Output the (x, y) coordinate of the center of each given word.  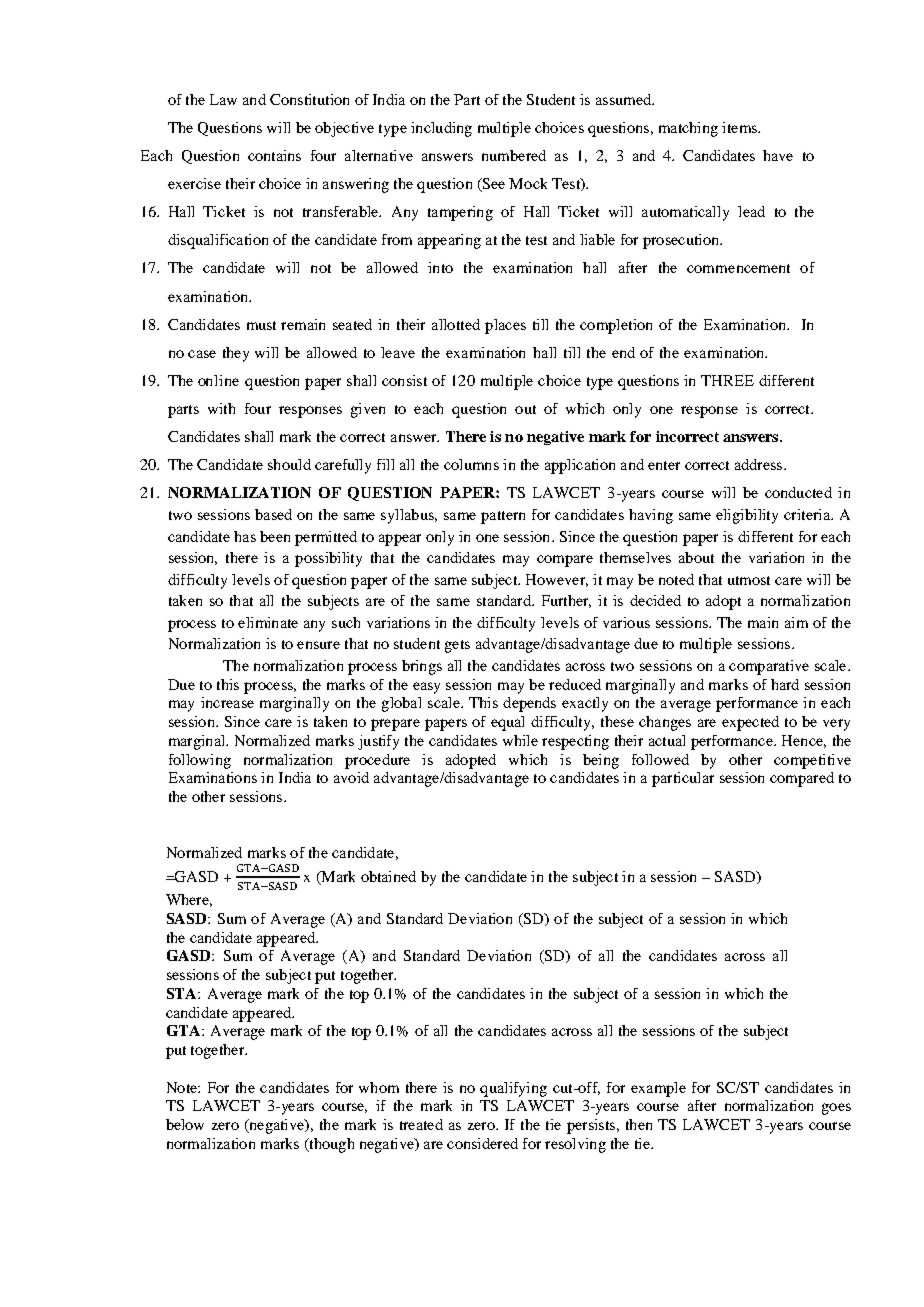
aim (796, 622)
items (740, 127)
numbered (514, 155)
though (330, 1145)
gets (457, 646)
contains (274, 155)
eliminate (268, 622)
